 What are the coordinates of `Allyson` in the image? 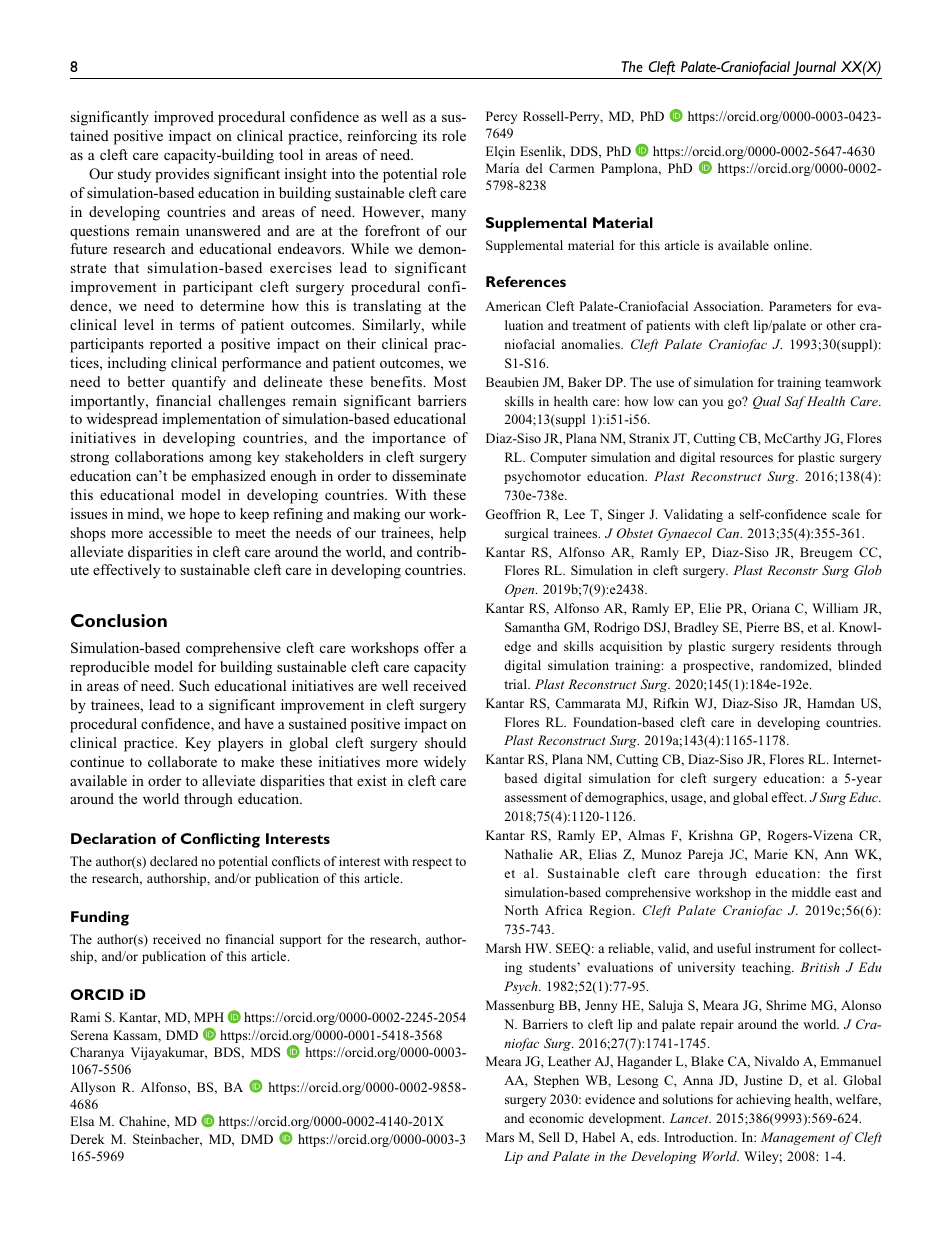 It's located at (93, 1088).
